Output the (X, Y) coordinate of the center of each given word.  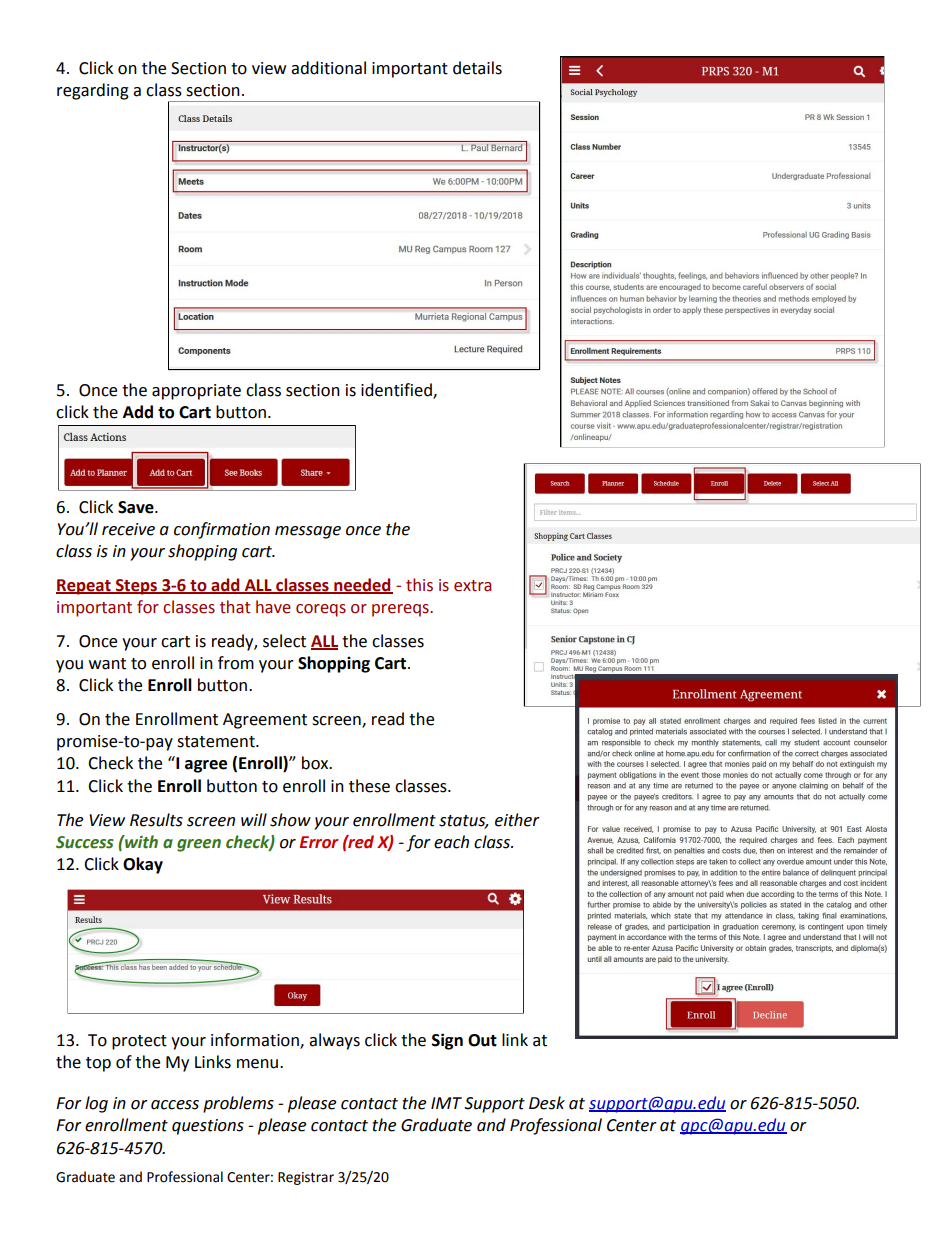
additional (328, 68)
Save (137, 507)
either (517, 820)
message (308, 532)
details (477, 68)
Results (156, 820)
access (175, 1105)
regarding (93, 91)
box (316, 763)
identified (397, 390)
